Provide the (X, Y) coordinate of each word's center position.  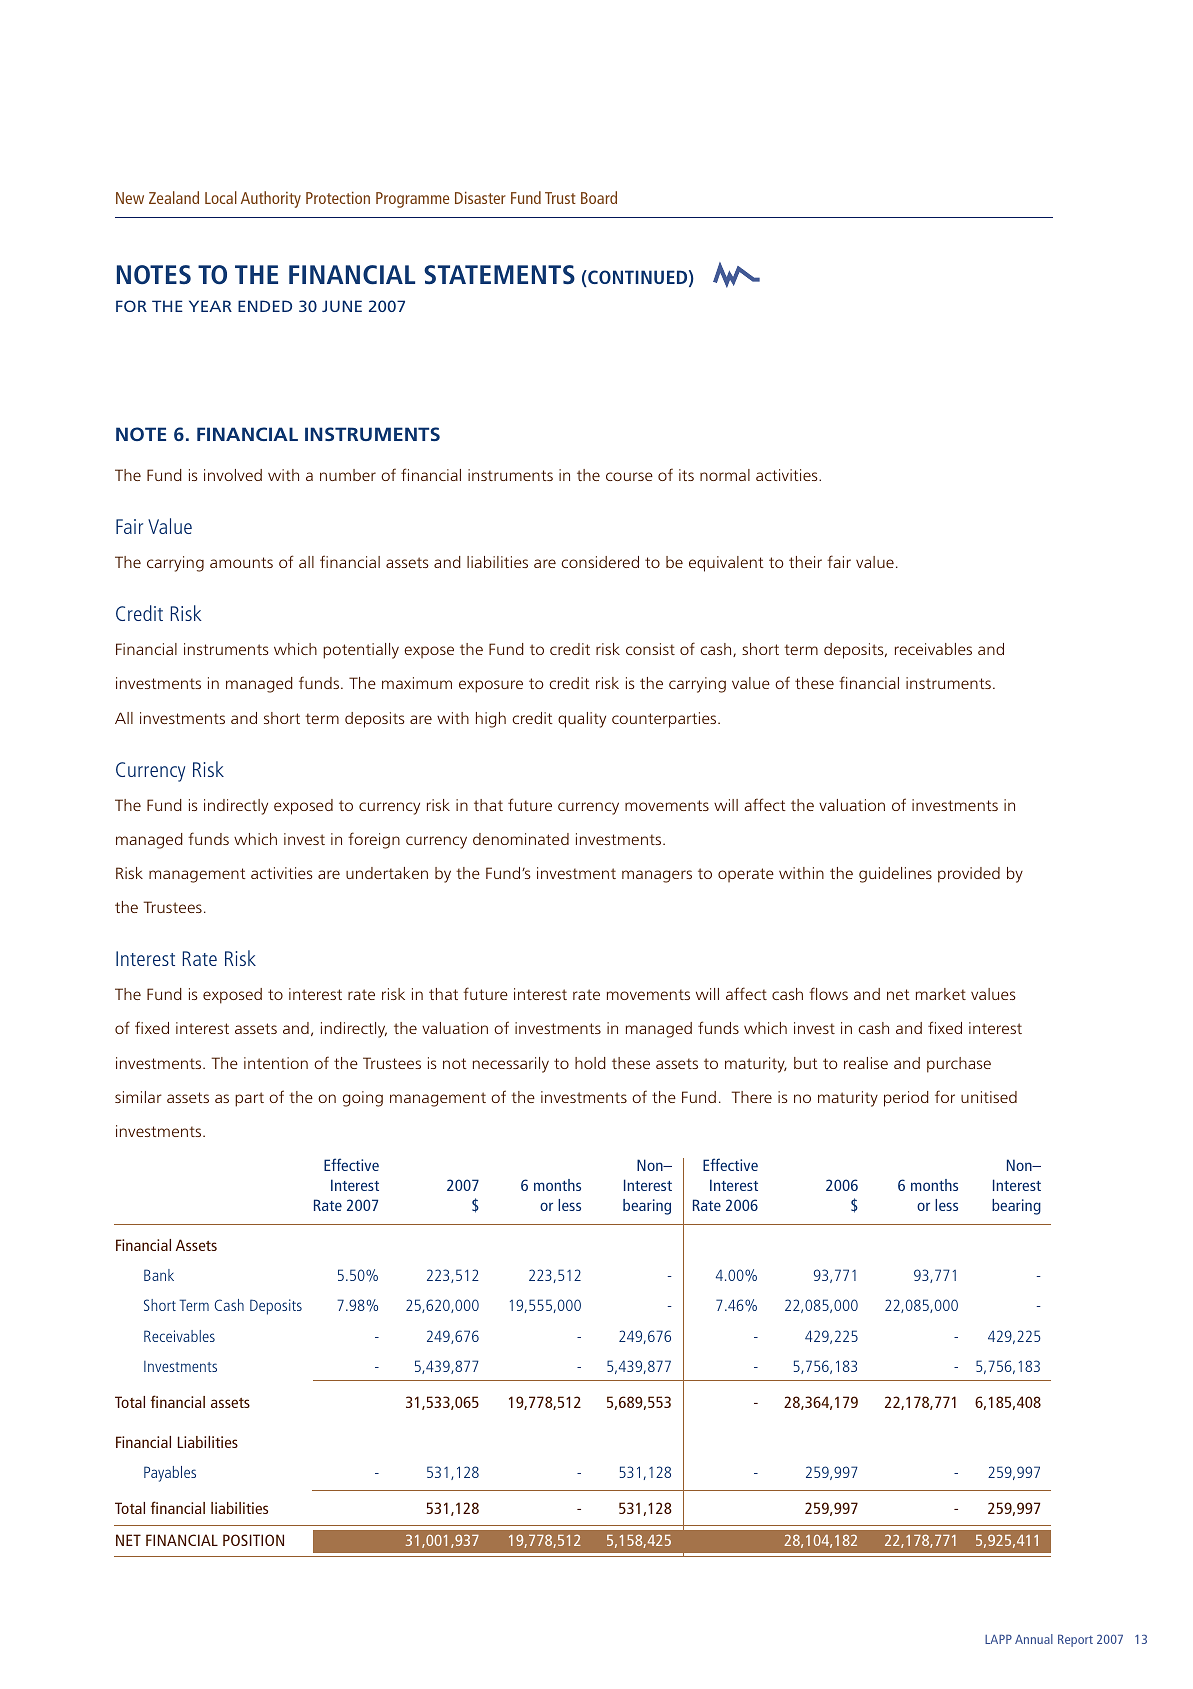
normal (725, 475)
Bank (159, 1275)
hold (590, 1063)
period (906, 1099)
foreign (374, 840)
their (805, 562)
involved (233, 475)
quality (582, 720)
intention (276, 1063)
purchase (959, 1065)
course (629, 476)
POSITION (253, 1540)
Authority (271, 199)
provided (969, 875)
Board (599, 197)
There (752, 1097)
